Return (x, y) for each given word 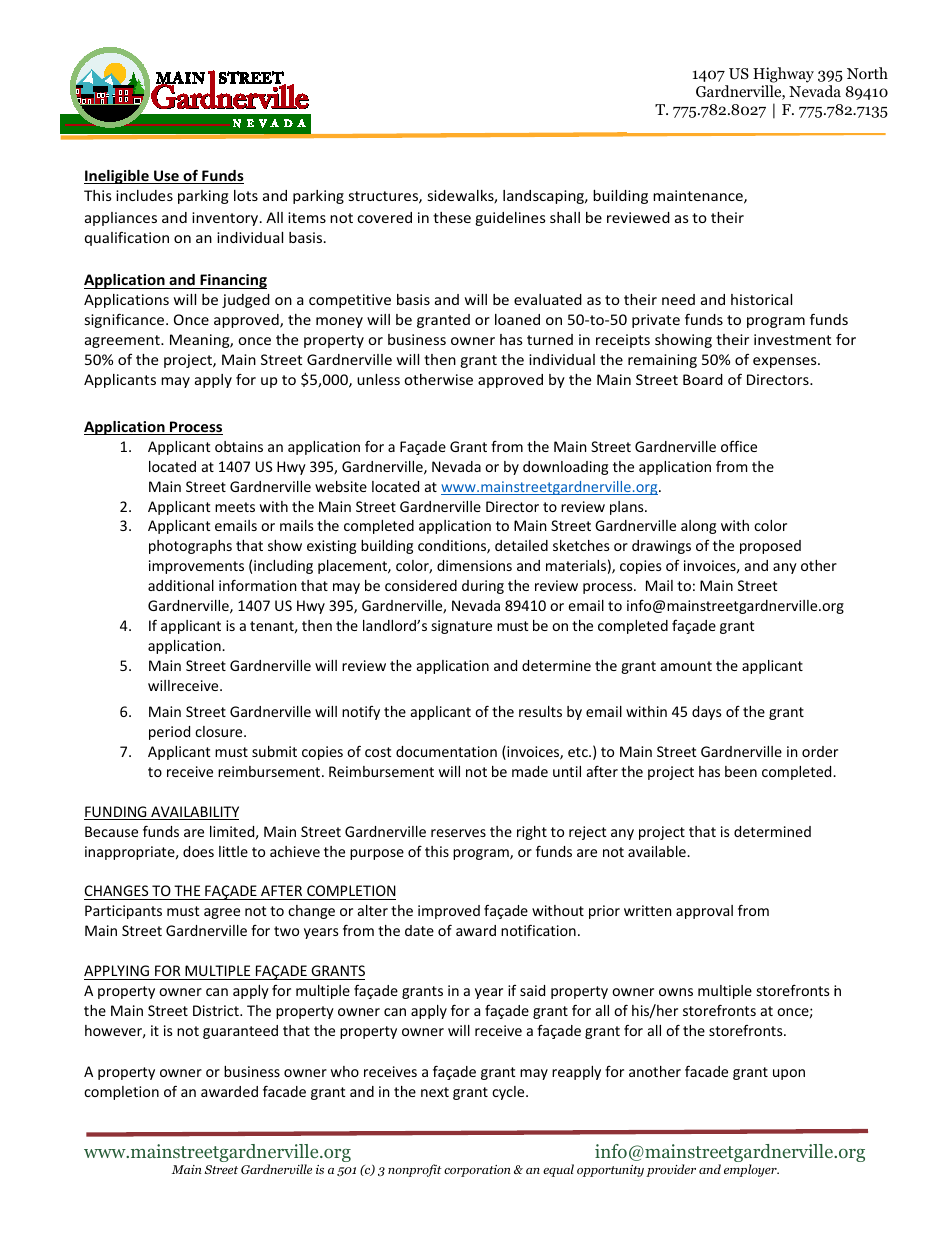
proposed (770, 547)
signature (462, 627)
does (198, 851)
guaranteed (240, 1032)
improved (449, 912)
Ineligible (117, 177)
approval (704, 912)
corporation (477, 1171)
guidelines (510, 219)
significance (126, 320)
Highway (783, 75)
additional (181, 585)
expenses (786, 362)
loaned (517, 319)
